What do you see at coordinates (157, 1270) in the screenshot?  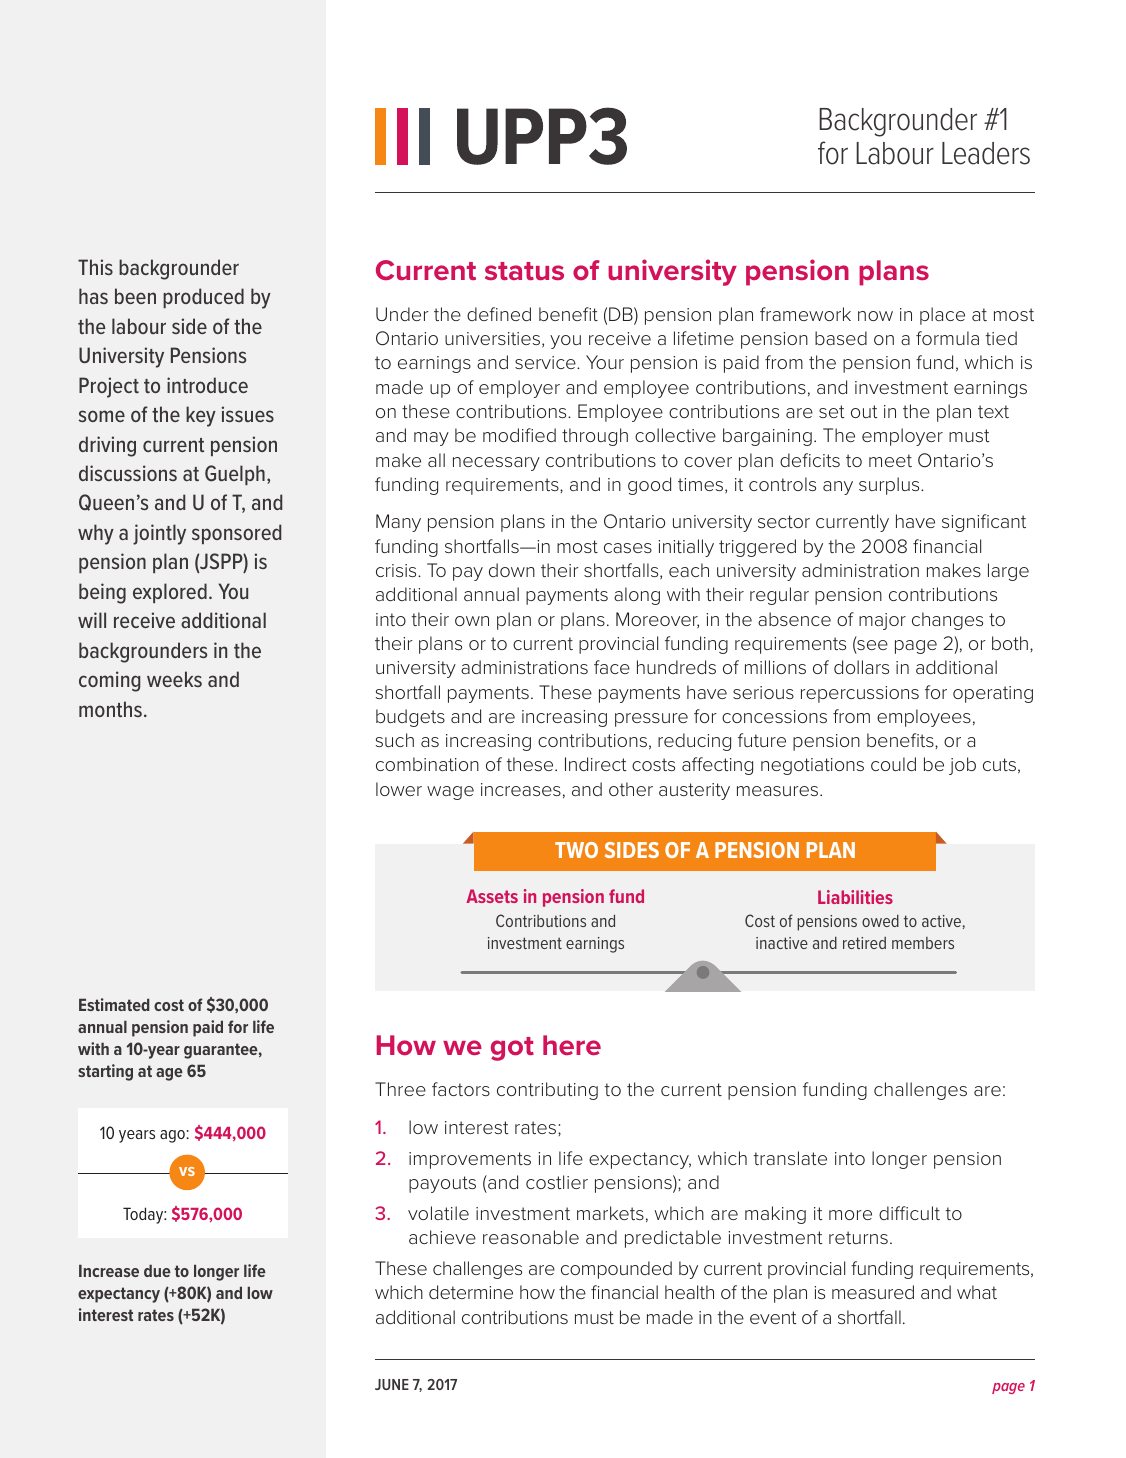 I see `due` at bounding box center [157, 1270].
